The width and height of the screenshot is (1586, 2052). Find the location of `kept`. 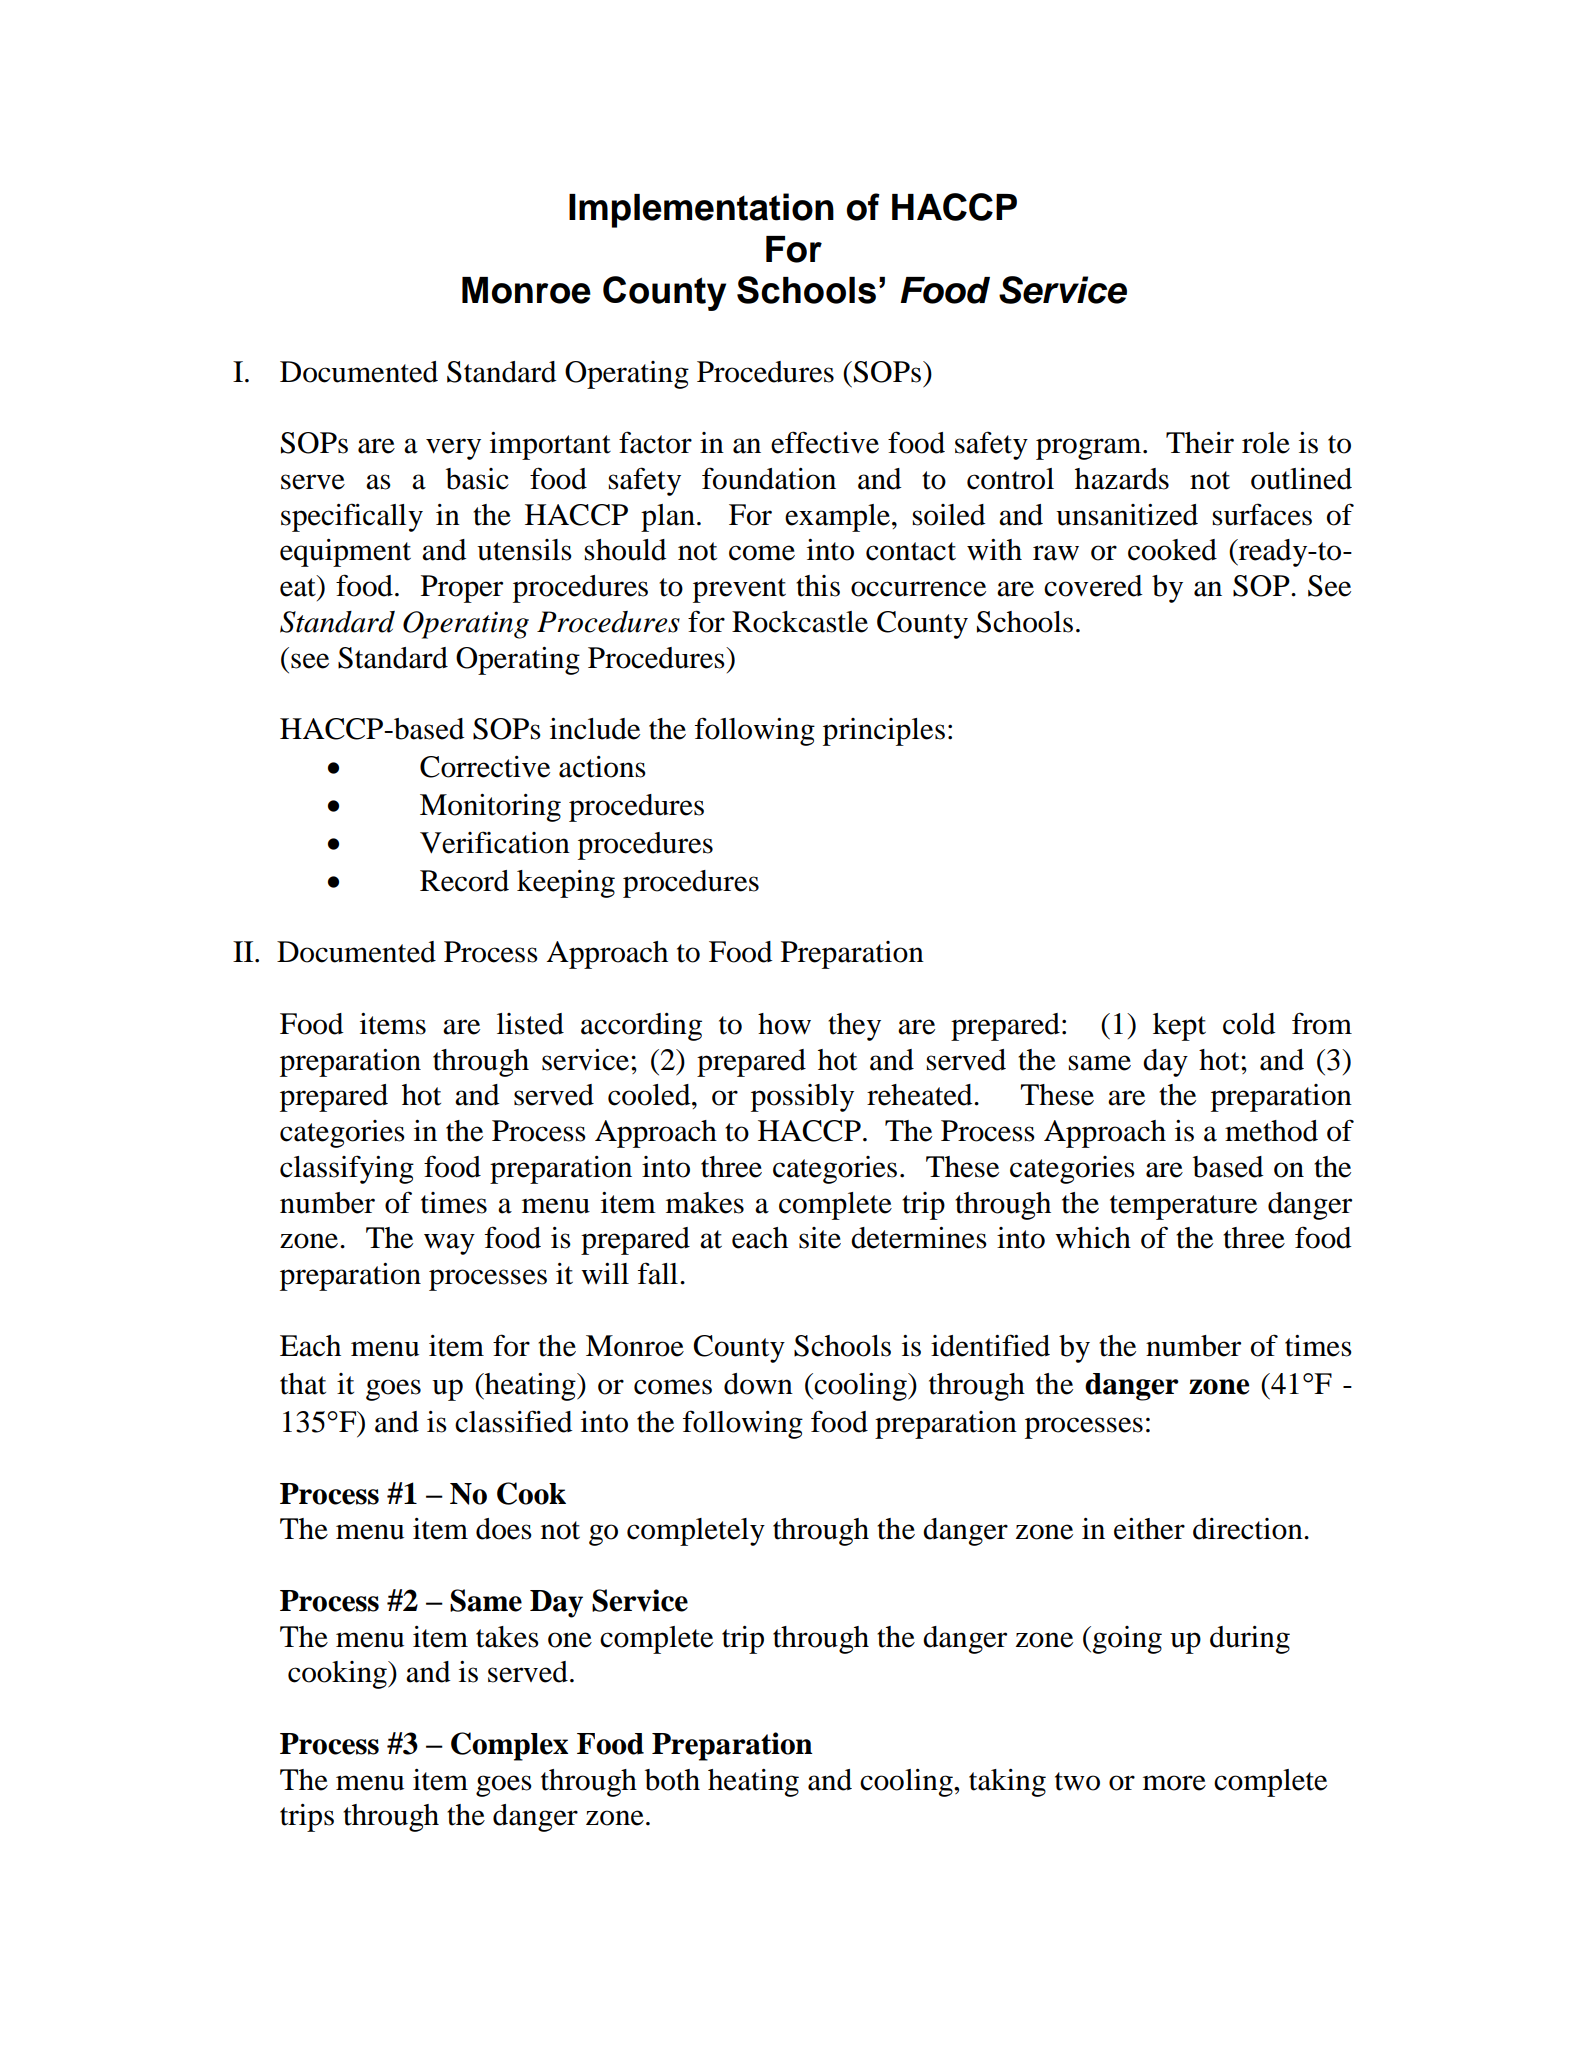

kept is located at coordinates (1179, 1027).
